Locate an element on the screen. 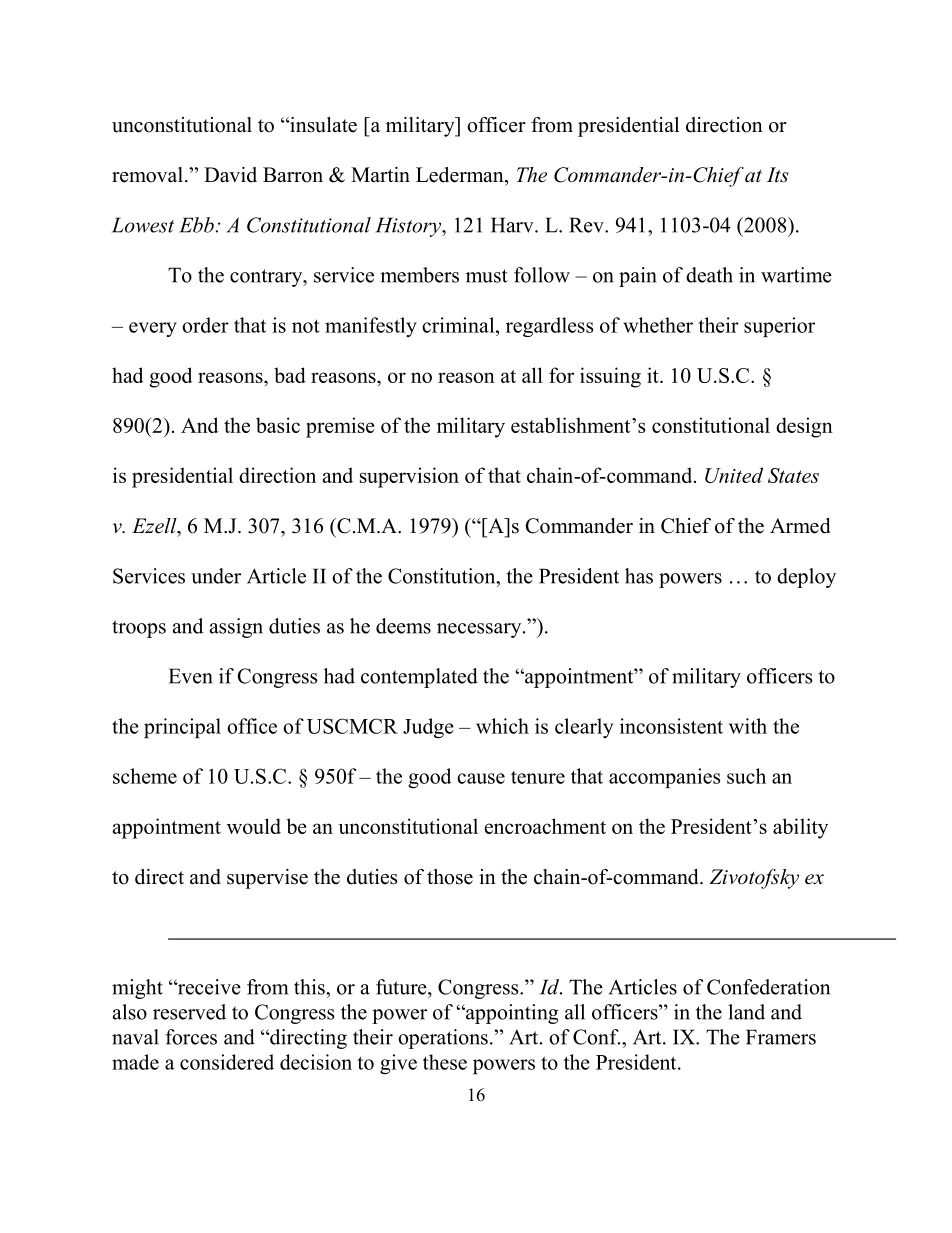  Even is located at coordinates (191, 676).
